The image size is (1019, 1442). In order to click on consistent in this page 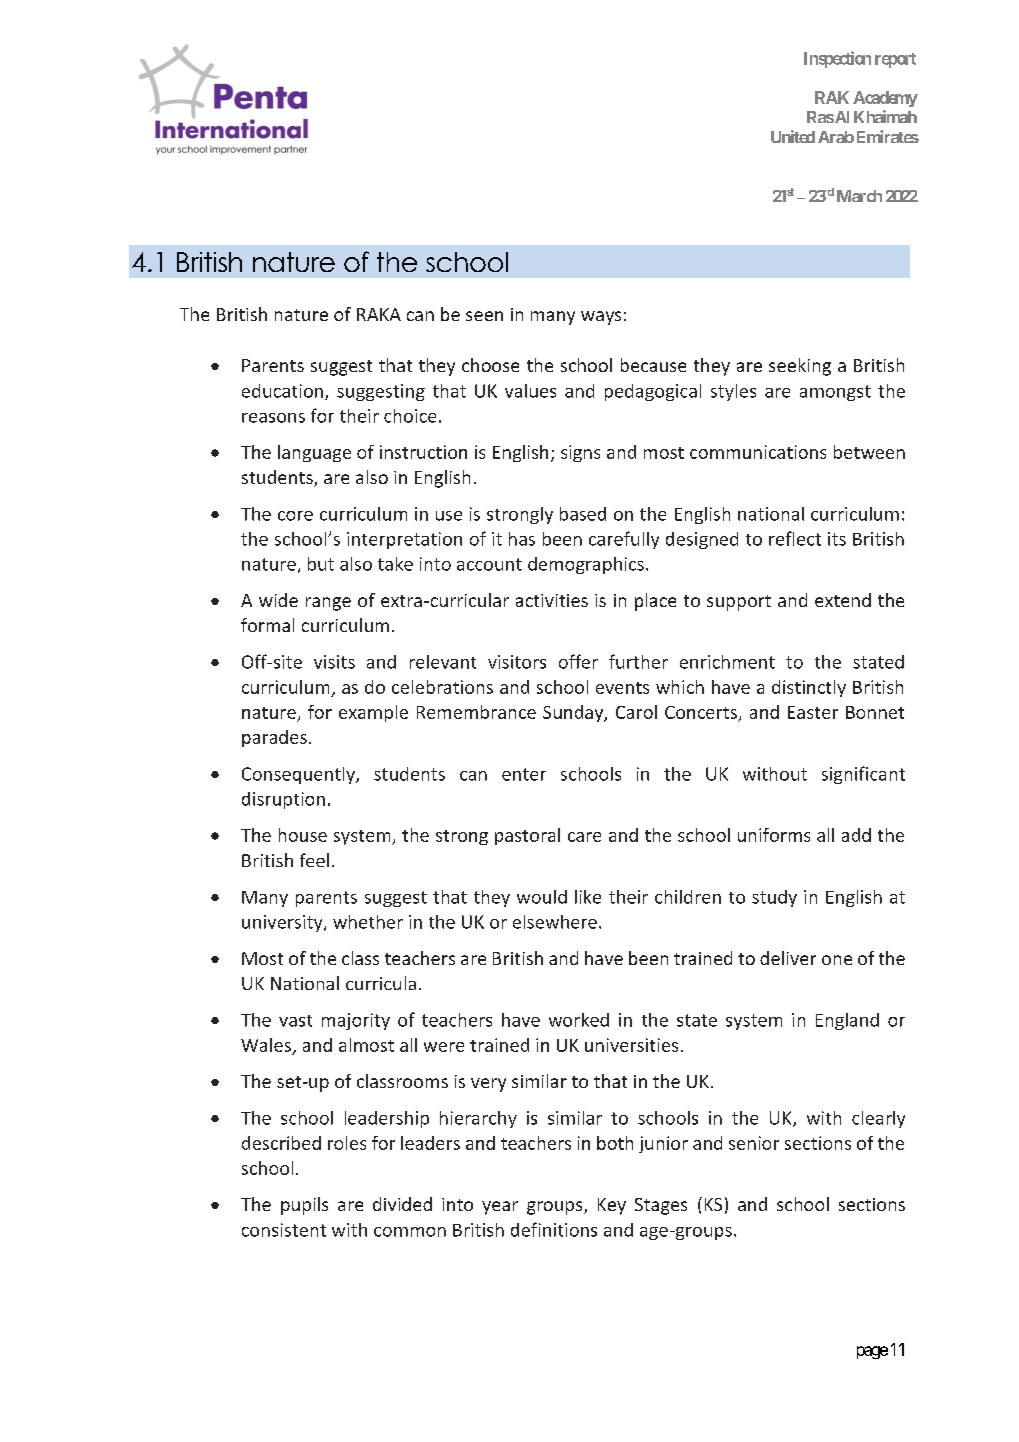, I will do `click(284, 1230)`.
